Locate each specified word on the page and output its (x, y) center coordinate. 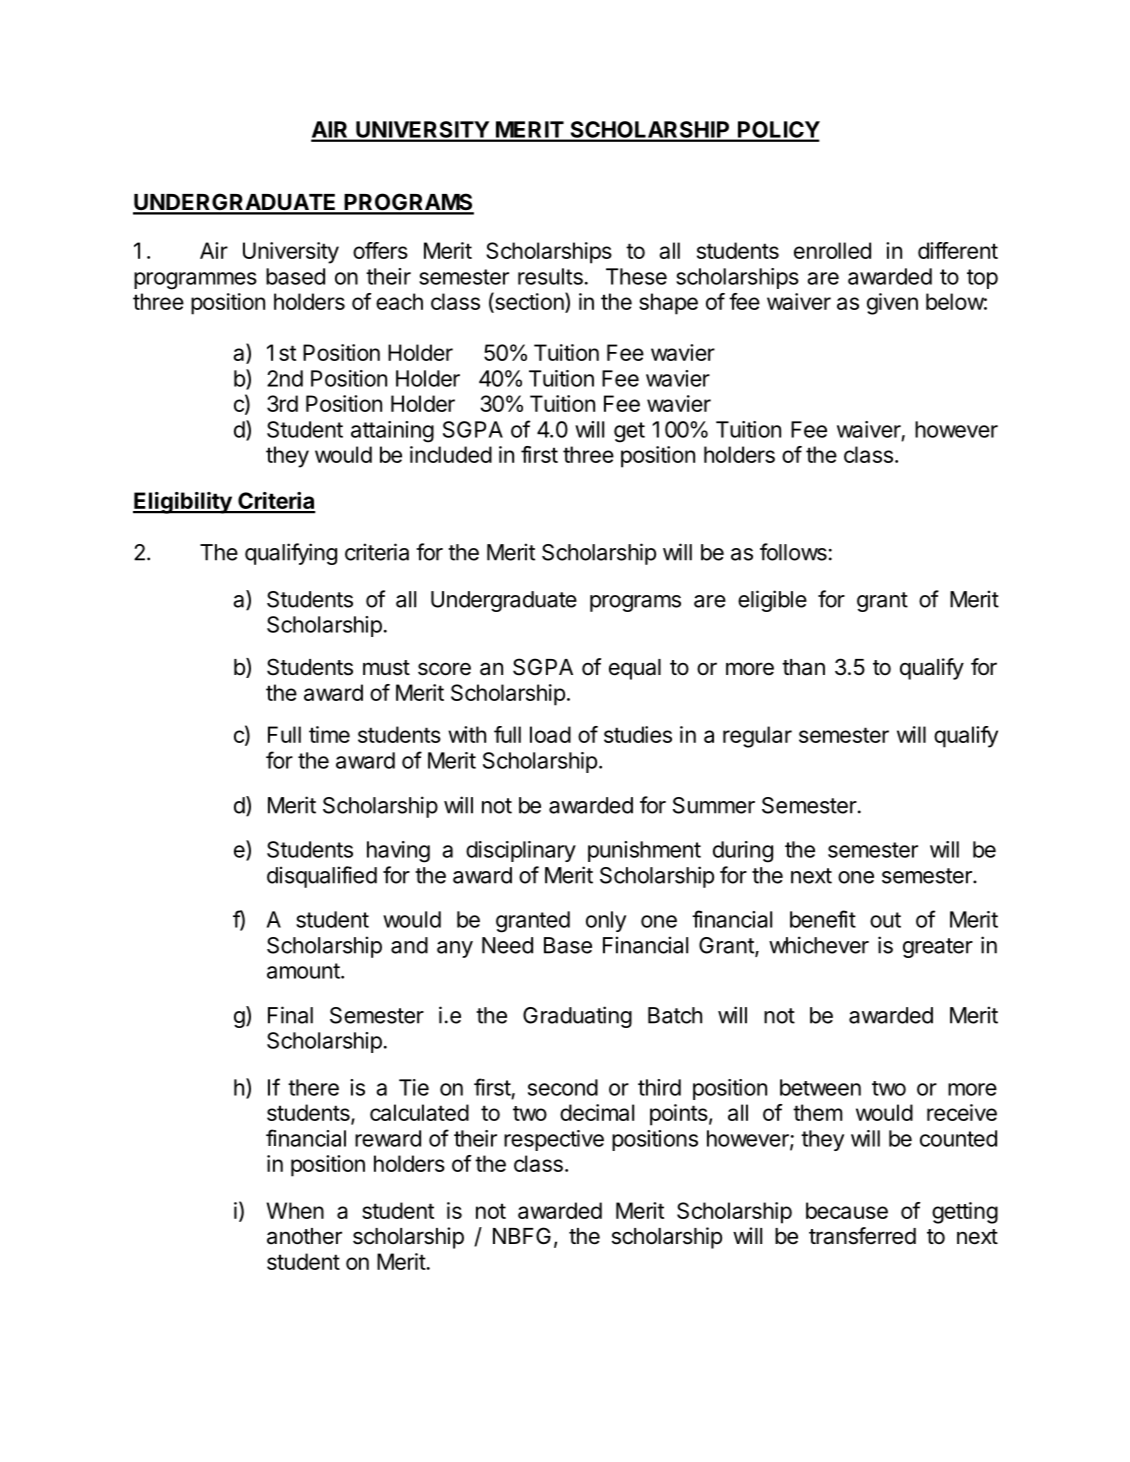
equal (635, 669)
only (606, 921)
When (295, 1210)
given (892, 304)
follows (793, 552)
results (550, 276)
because (847, 1210)
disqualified (322, 877)
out (885, 920)
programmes (195, 281)
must (386, 668)
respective (554, 1140)
